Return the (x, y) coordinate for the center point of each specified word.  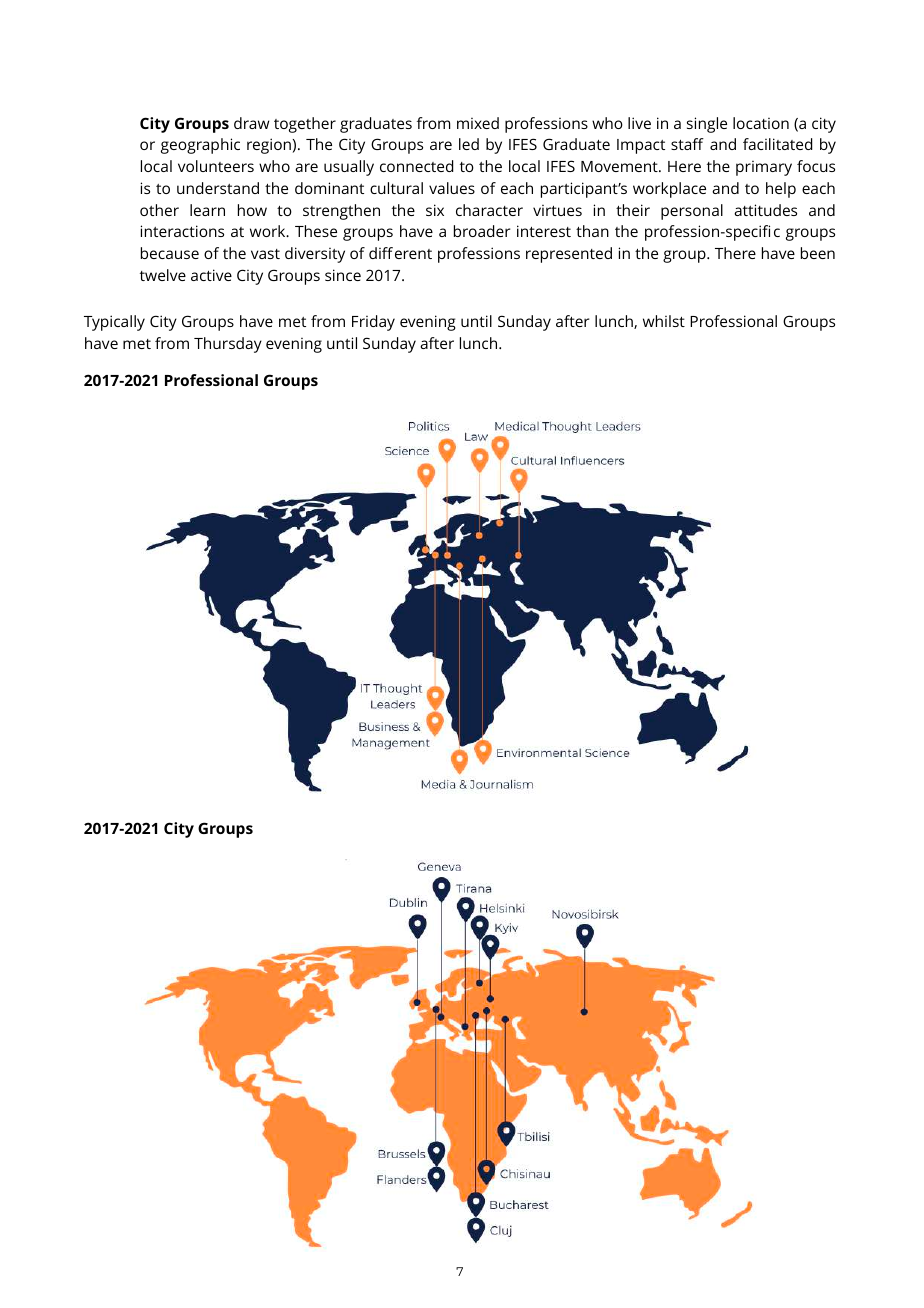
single (707, 125)
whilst (664, 321)
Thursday (228, 345)
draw (252, 123)
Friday (373, 323)
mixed (478, 123)
